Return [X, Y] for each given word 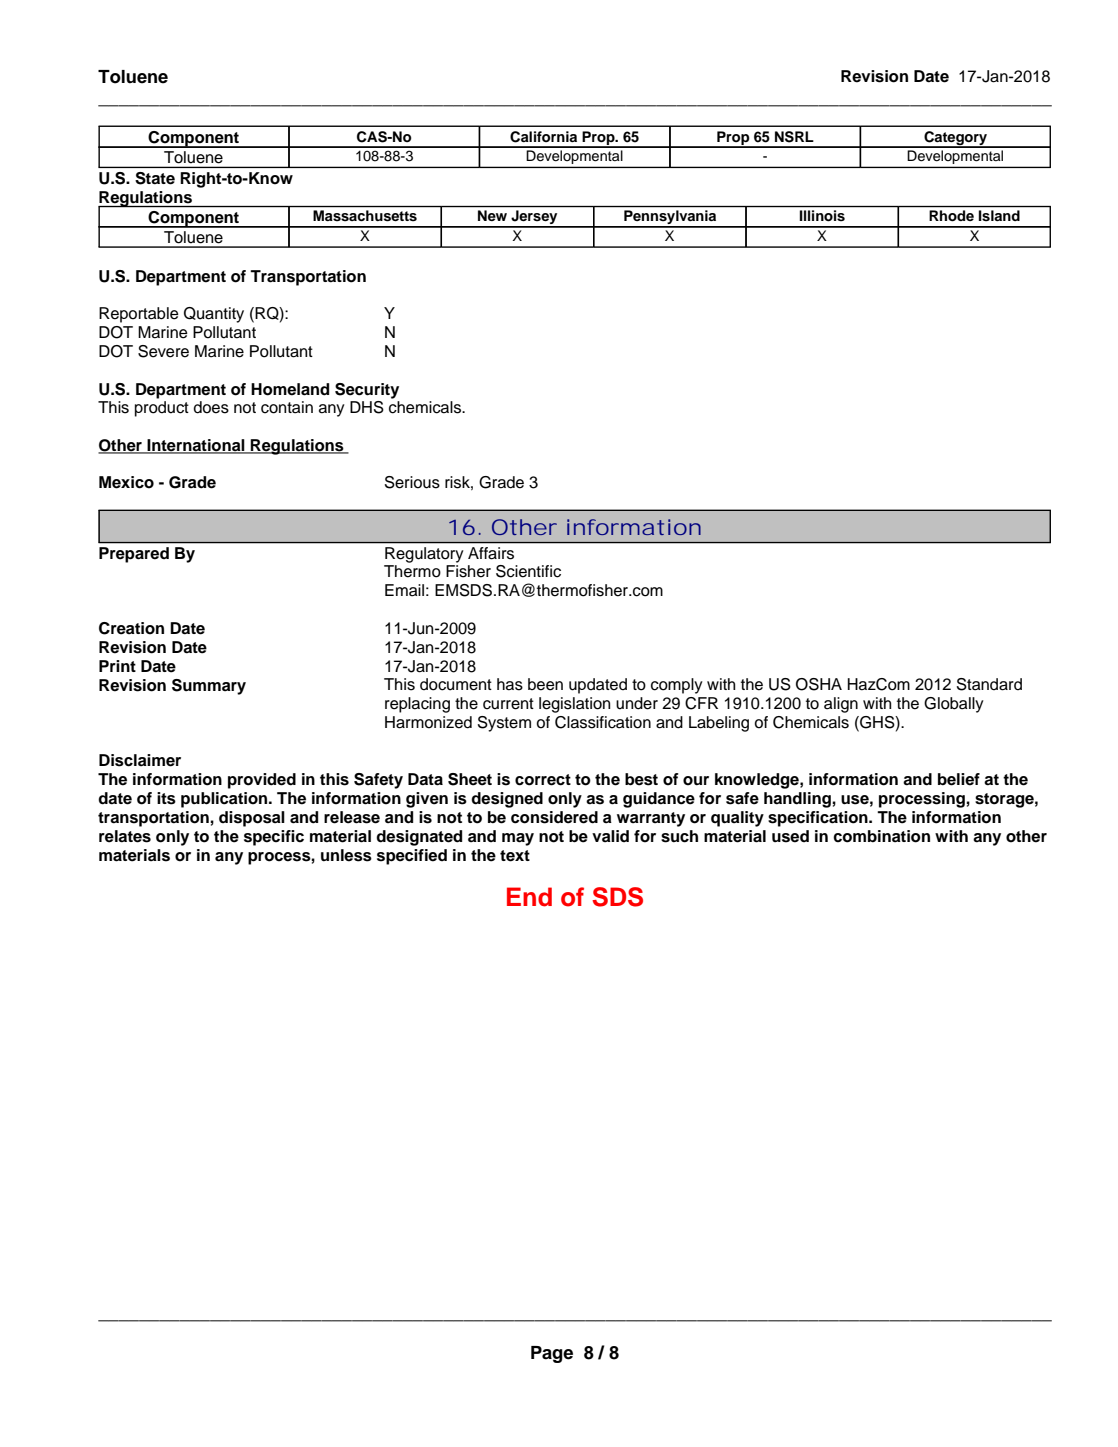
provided [262, 781]
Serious [412, 482]
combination [881, 836]
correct [543, 780]
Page [552, 1354]
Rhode [951, 215]
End [529, 897]
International [196, 446]
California [543, 137]
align [841, 705]
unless [346, 855]
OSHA [819, 684]
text [515, 856]
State [155, 178]
